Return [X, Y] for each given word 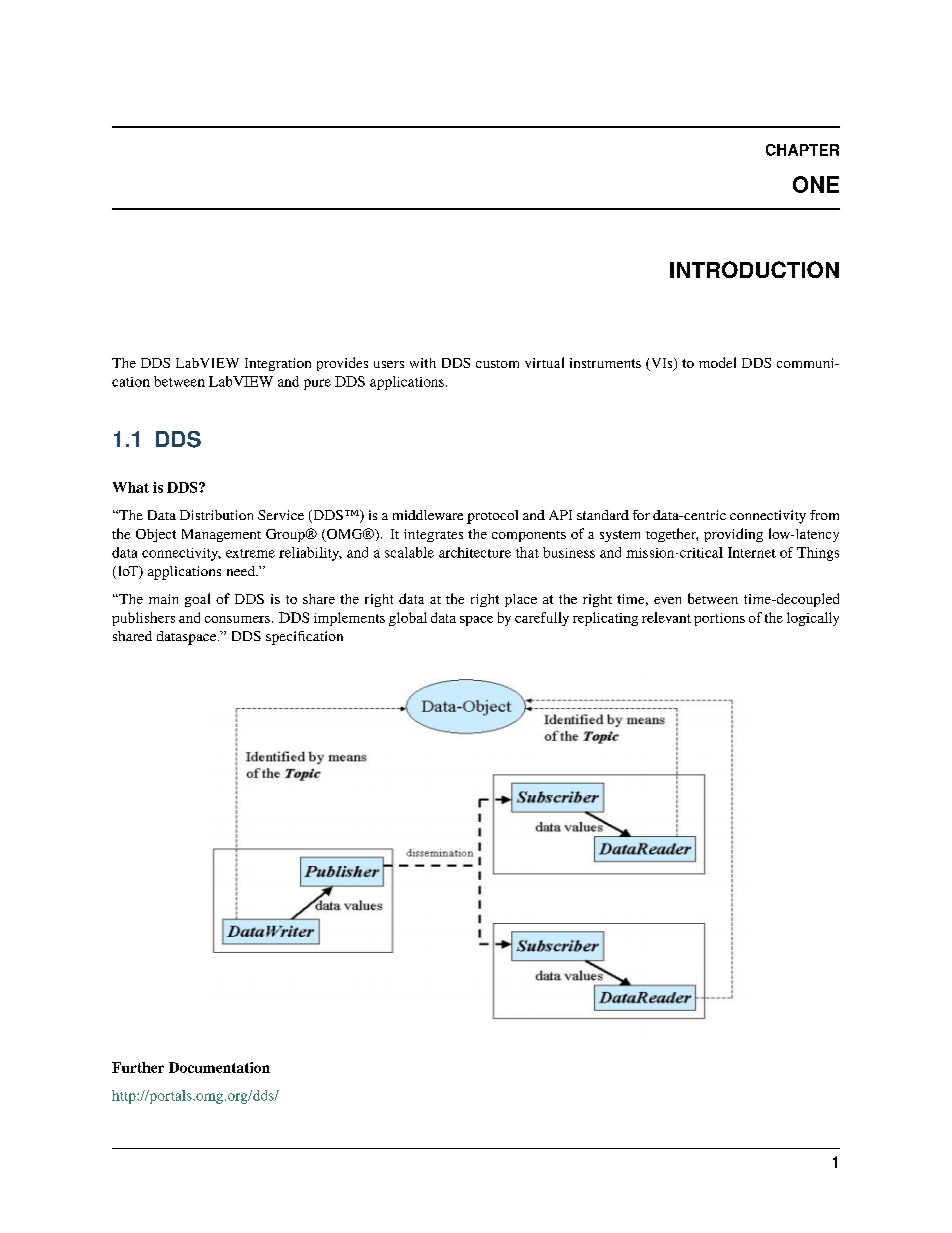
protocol [492, 517]
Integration [278, 364]
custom [497, 364]
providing [733, 535]
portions [719, 619]
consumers [237, 619]
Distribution [216, 515]
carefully [542, 619]
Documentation [219, 1067]
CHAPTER [802, 150]
